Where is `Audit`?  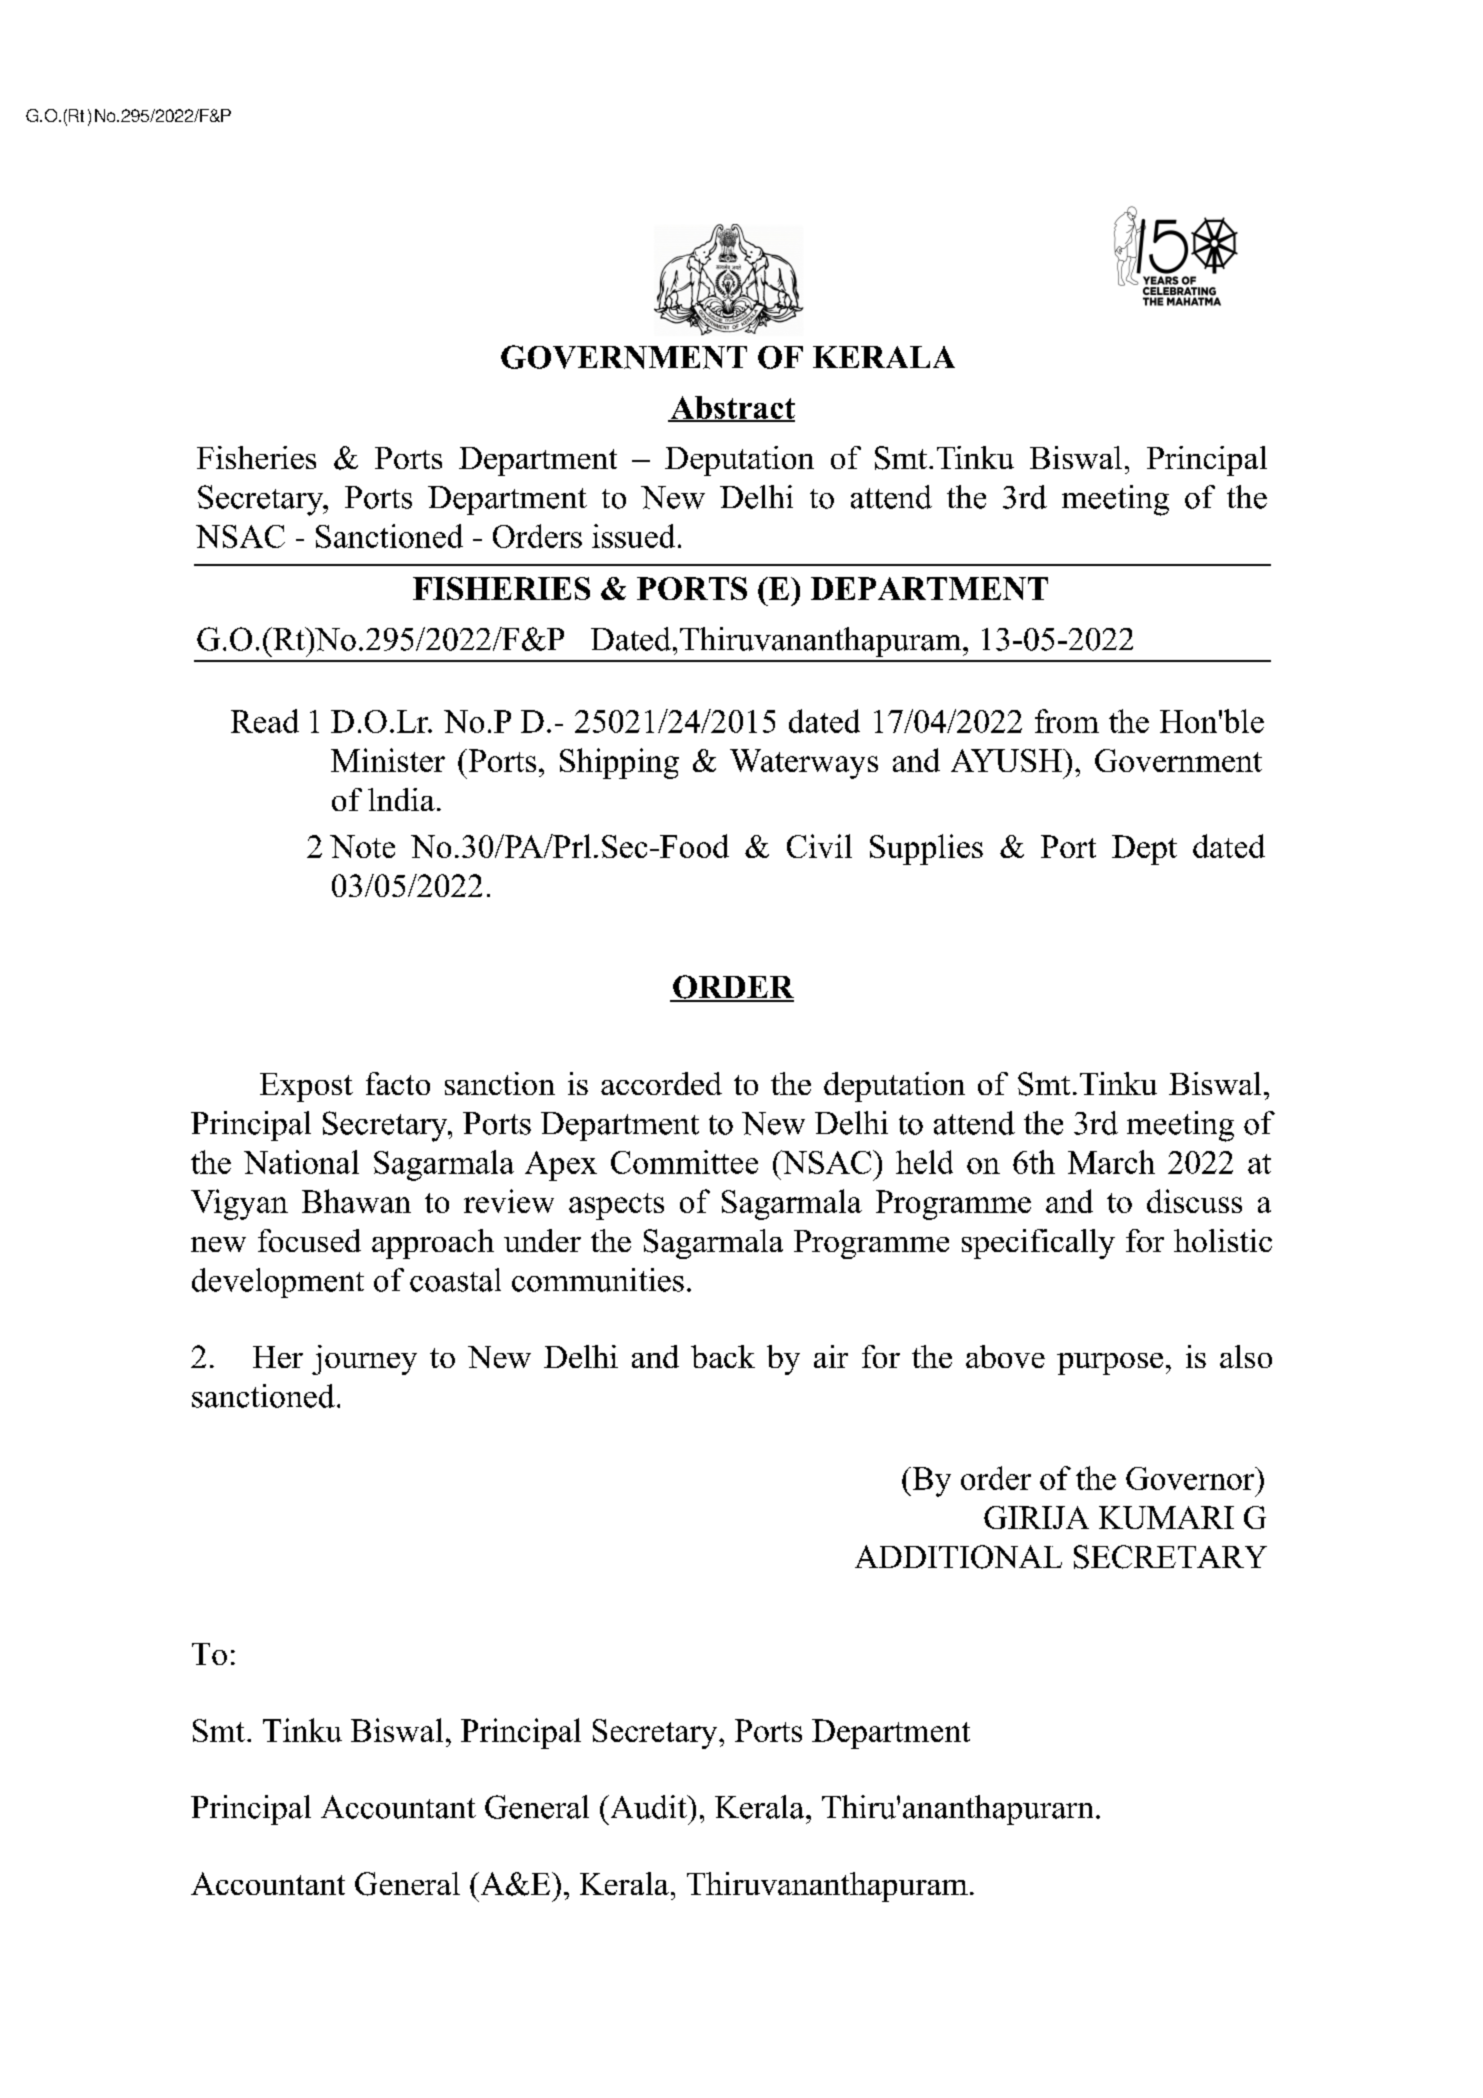 Audit is located at coordinates (648, 1807).
